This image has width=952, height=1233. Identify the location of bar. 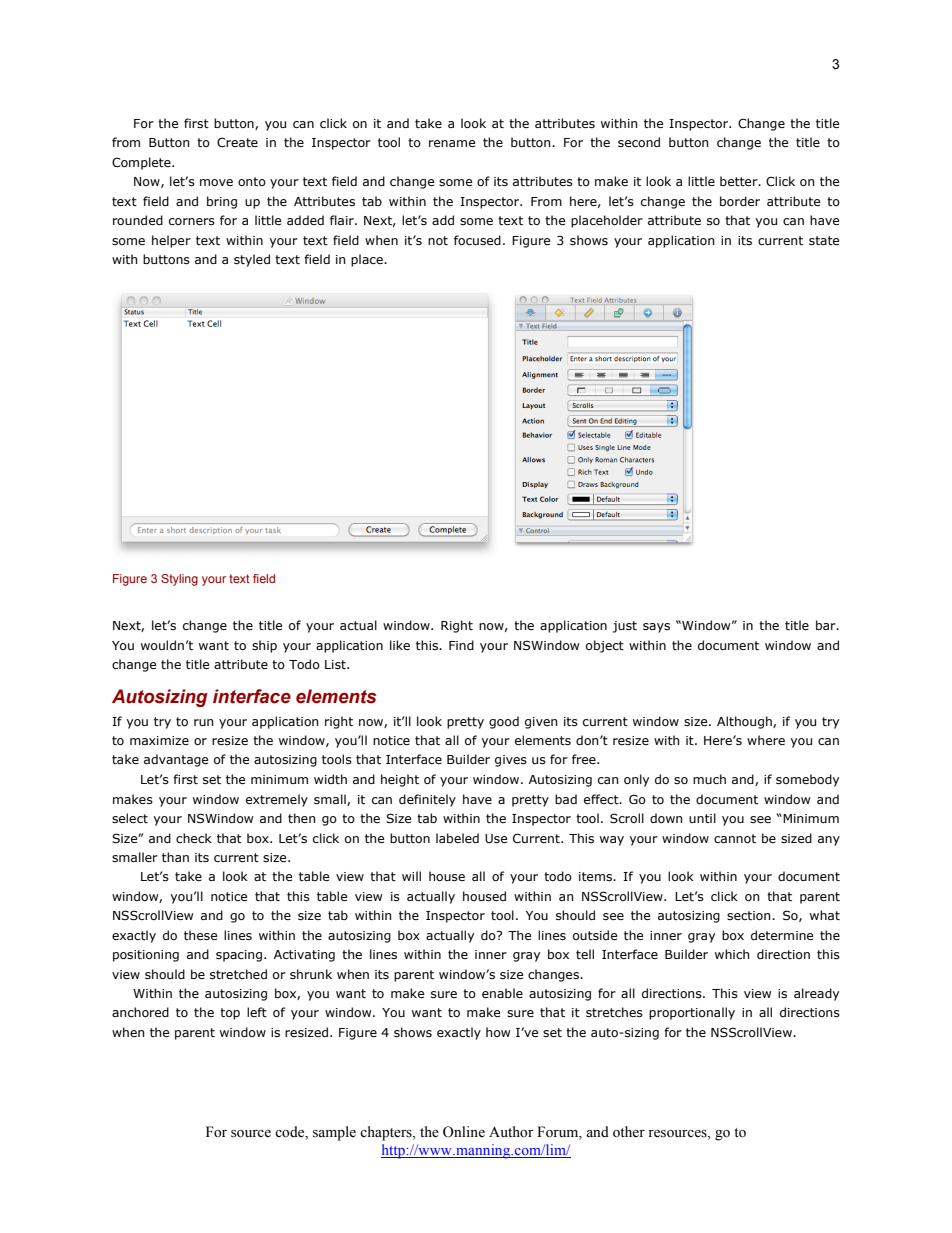
(827, 625).
